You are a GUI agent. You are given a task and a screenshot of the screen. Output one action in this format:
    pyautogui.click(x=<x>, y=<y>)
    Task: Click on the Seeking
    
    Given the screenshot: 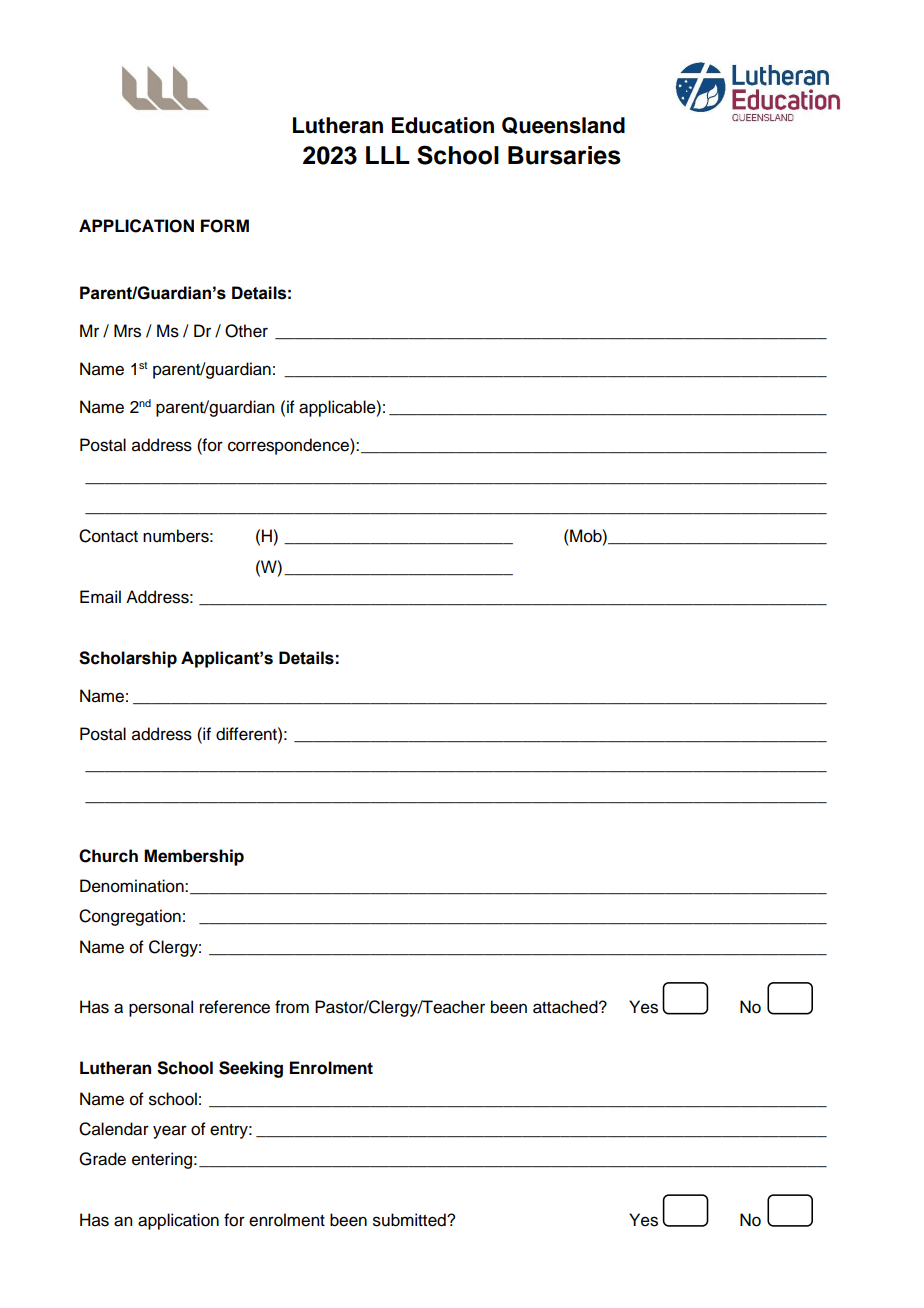 What is the action you would take?
    pyautogui.click(x=251, y=1069)
